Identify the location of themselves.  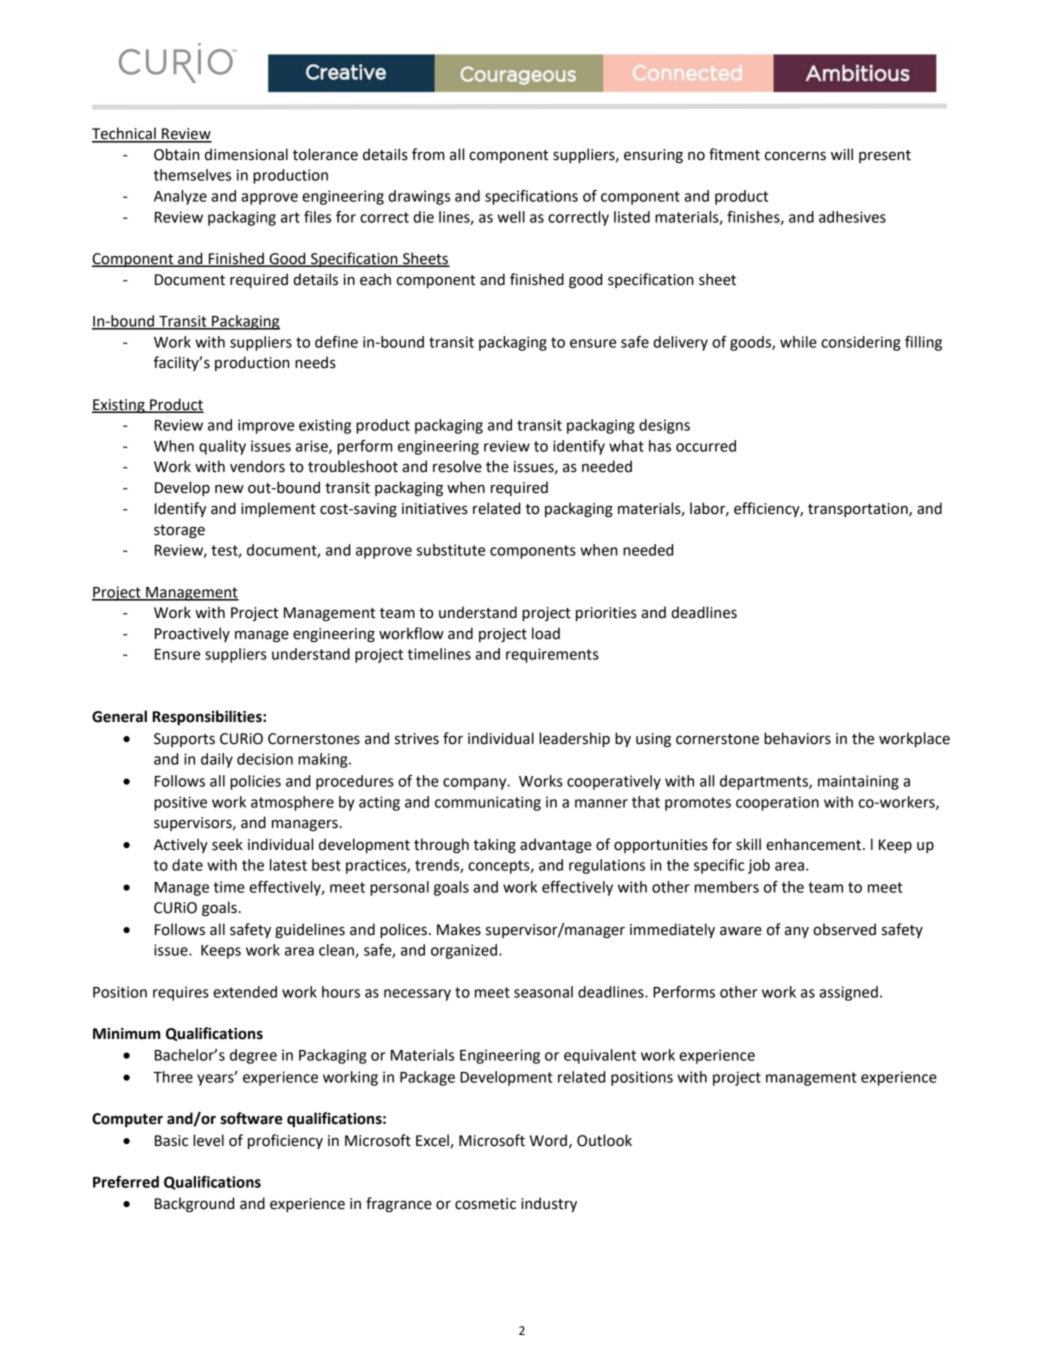
(192, 175).
